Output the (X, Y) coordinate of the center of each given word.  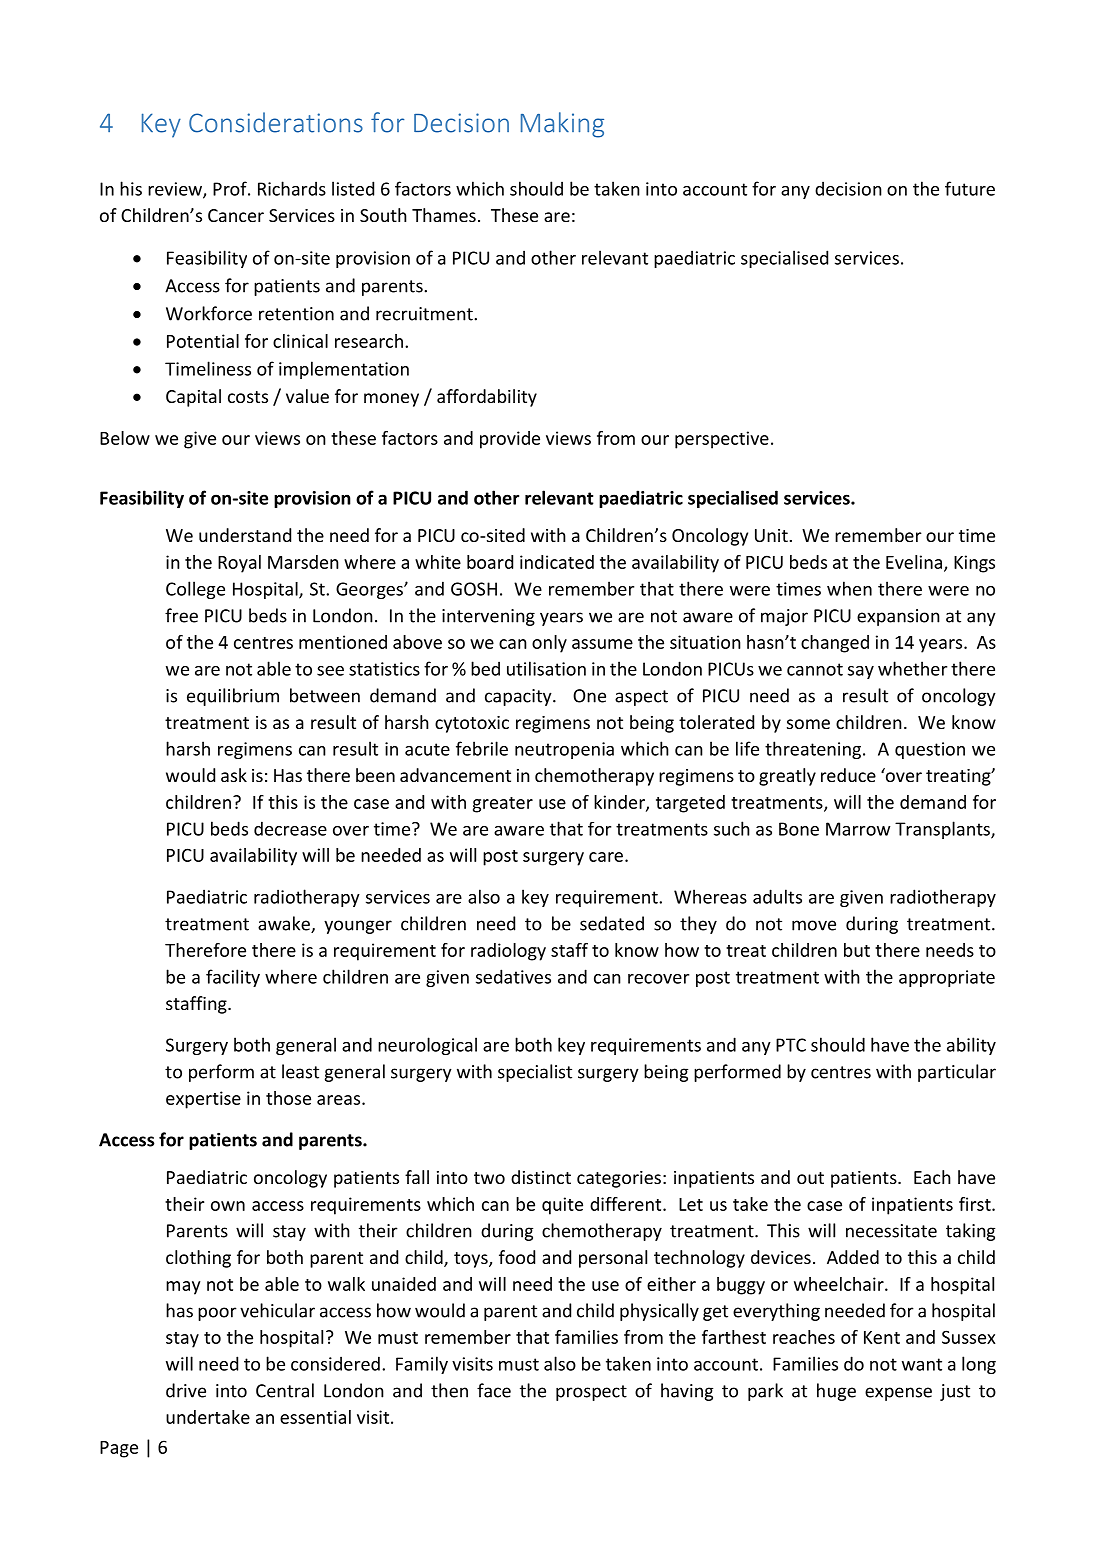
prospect (591, 1393)
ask (234, 775)
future (970, 188)
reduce (848, 775)
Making (562, 125)
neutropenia (564, 750)
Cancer (236, 215)
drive (186, 1390)
